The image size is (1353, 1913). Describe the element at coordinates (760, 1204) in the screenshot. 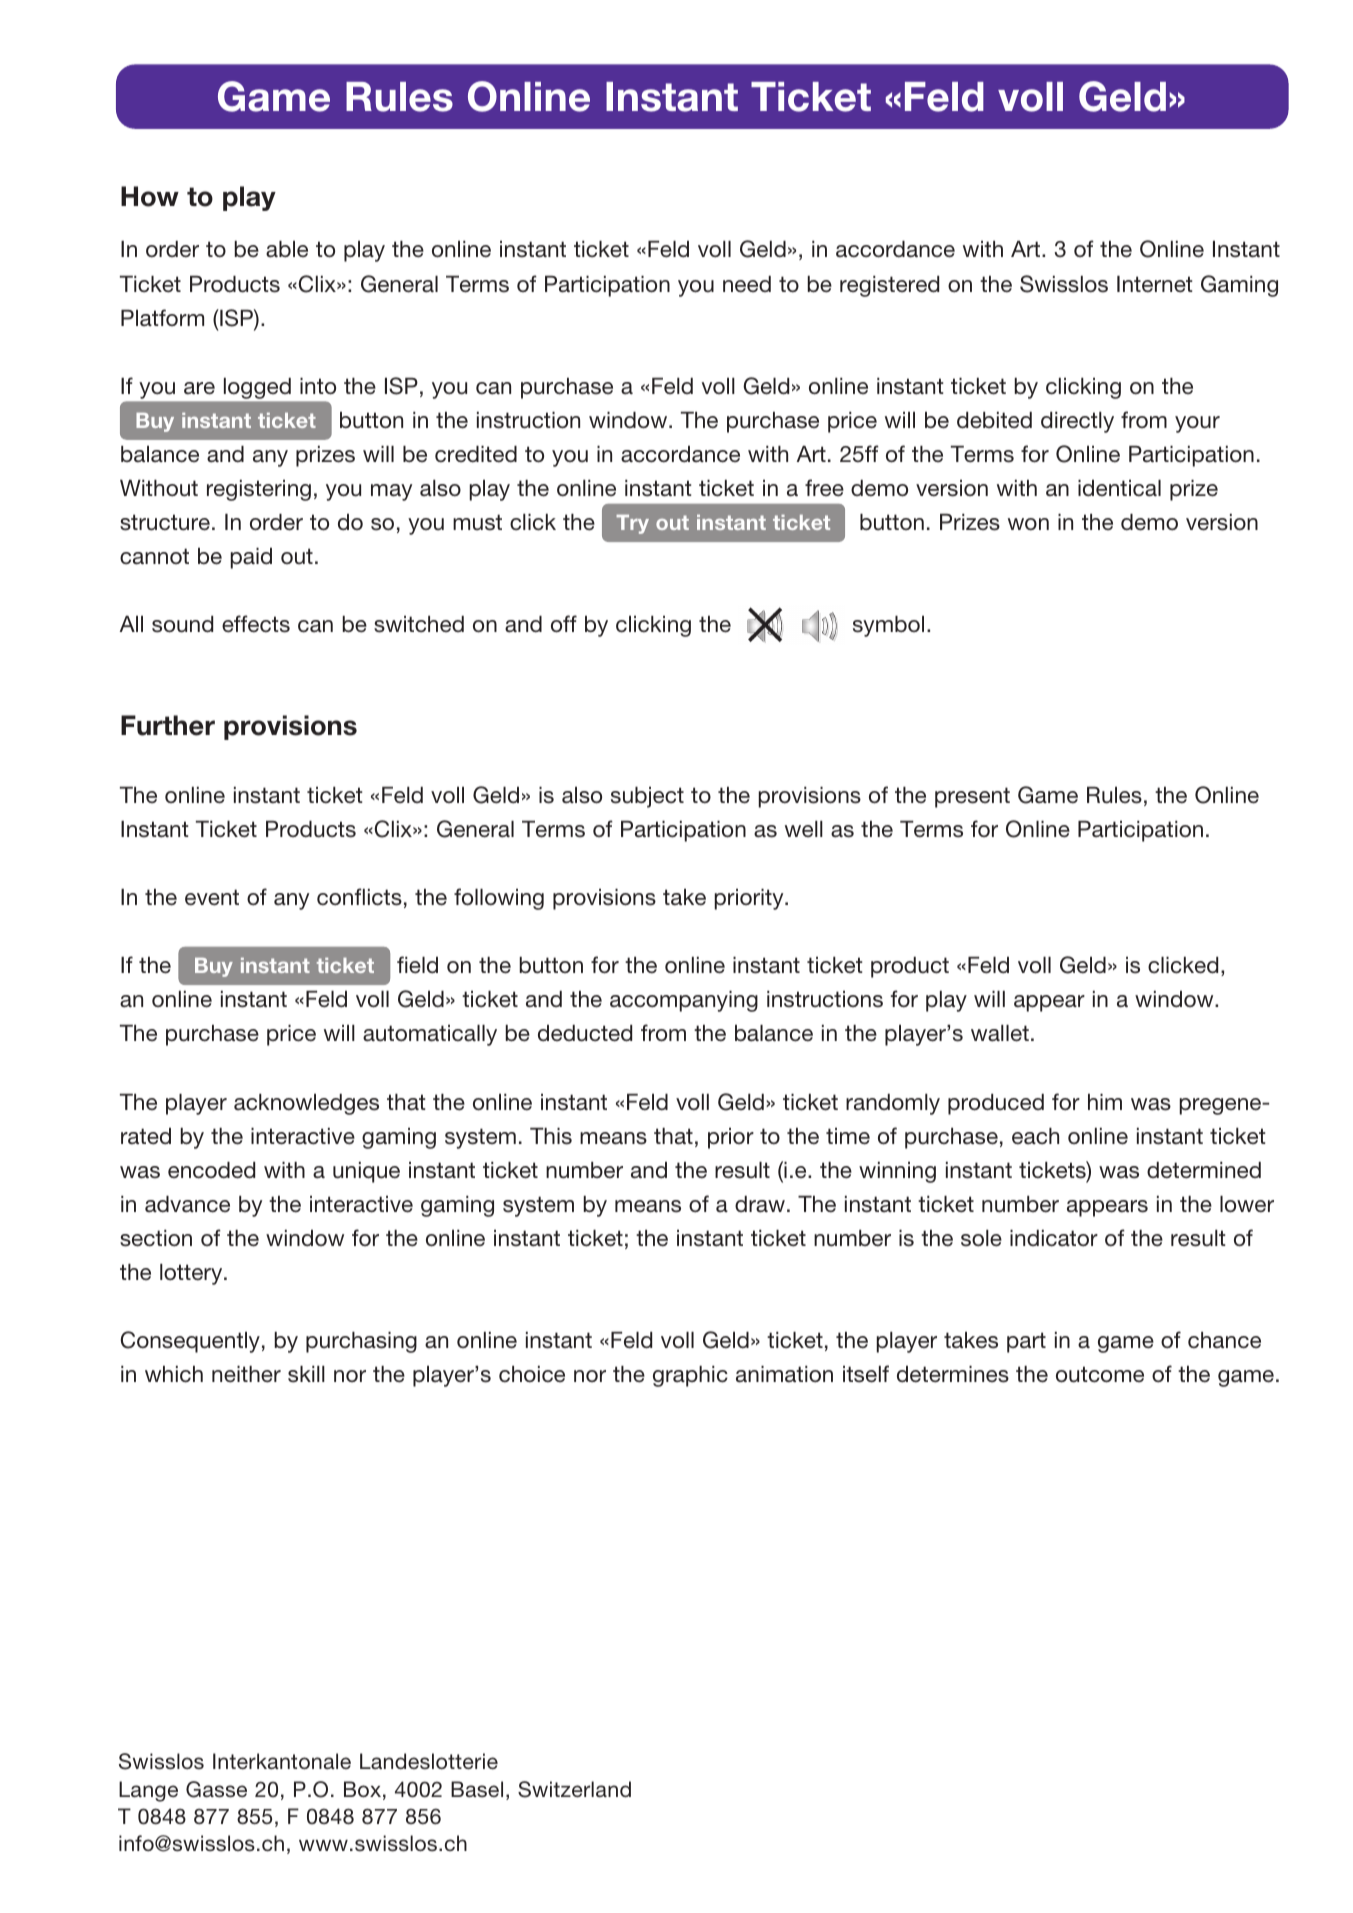

I see `draw` at that location.
